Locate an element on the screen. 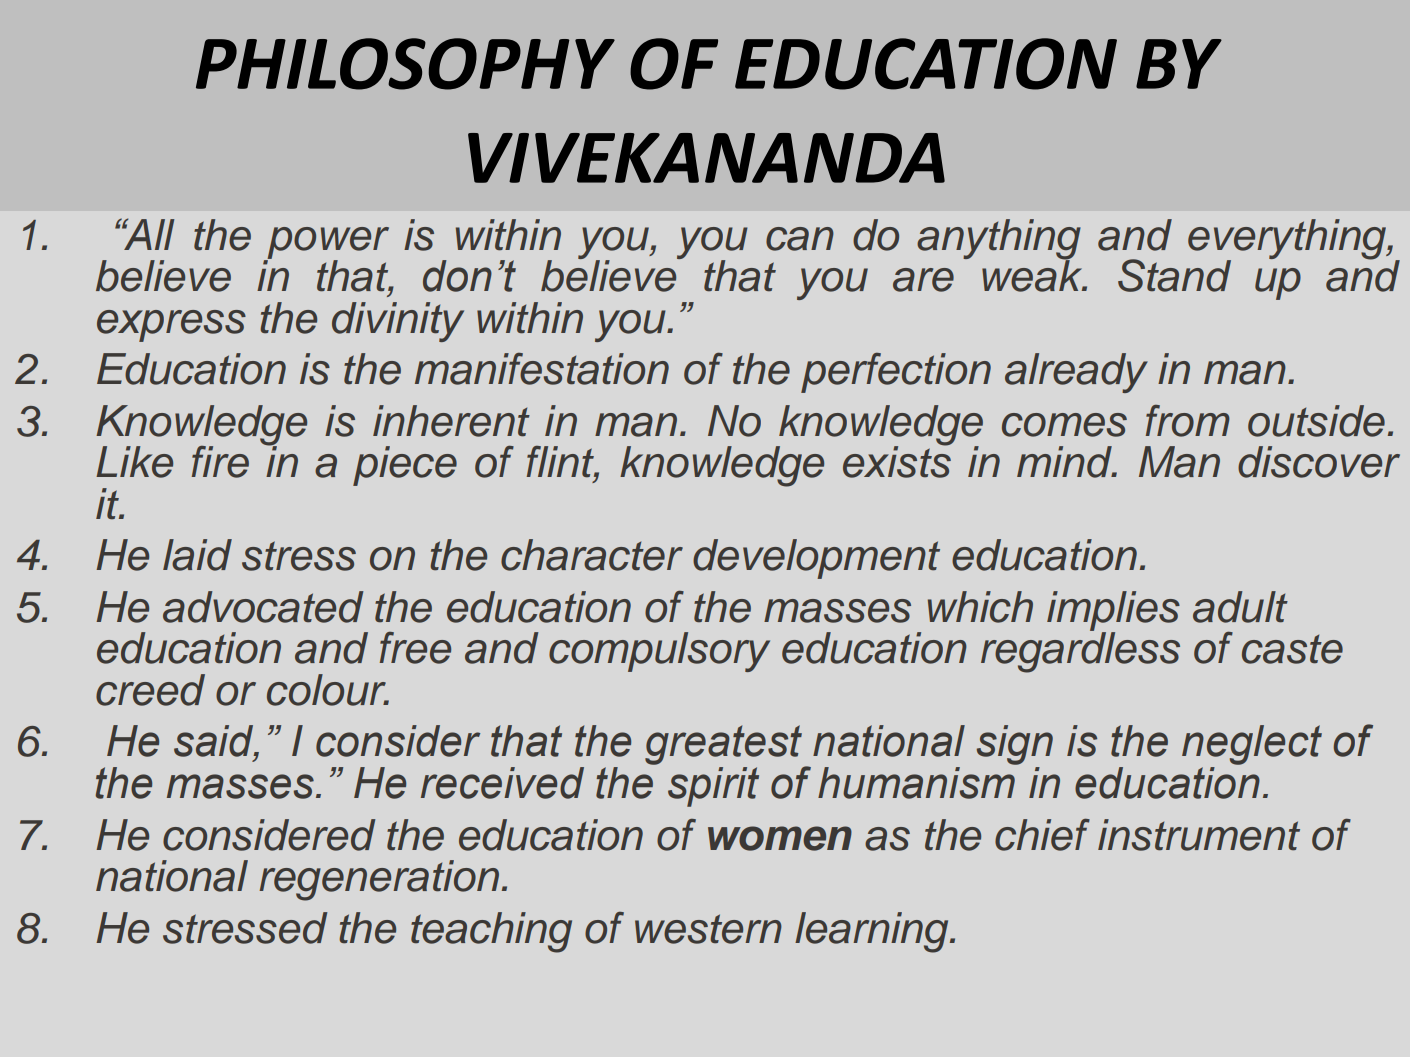 The image size is (1410, 1057). greatest is located at coordinates (724, 746).
